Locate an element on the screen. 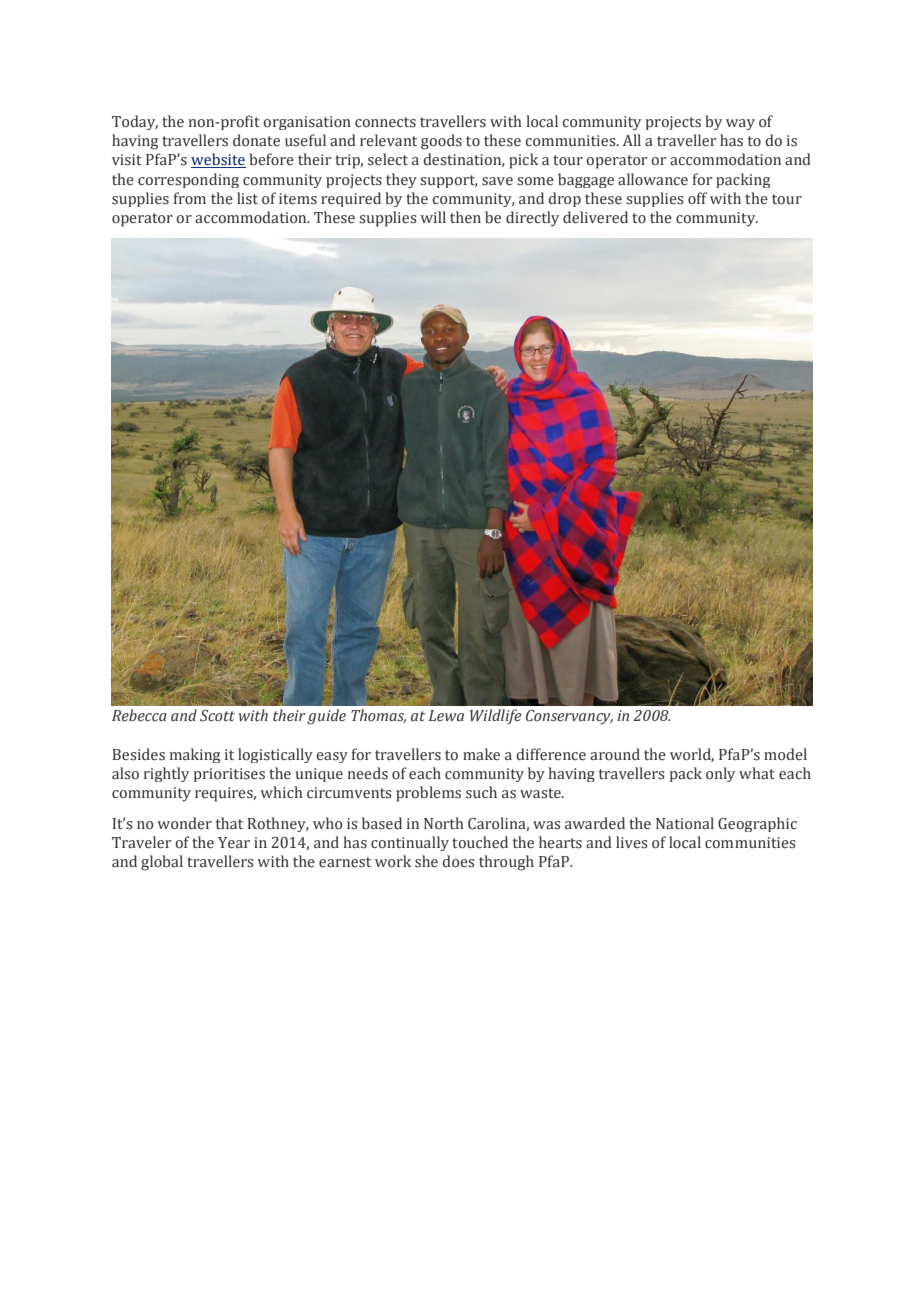 The height and width of the screenshot is (1308, 924). goods is located at coordinates (441, 142).
